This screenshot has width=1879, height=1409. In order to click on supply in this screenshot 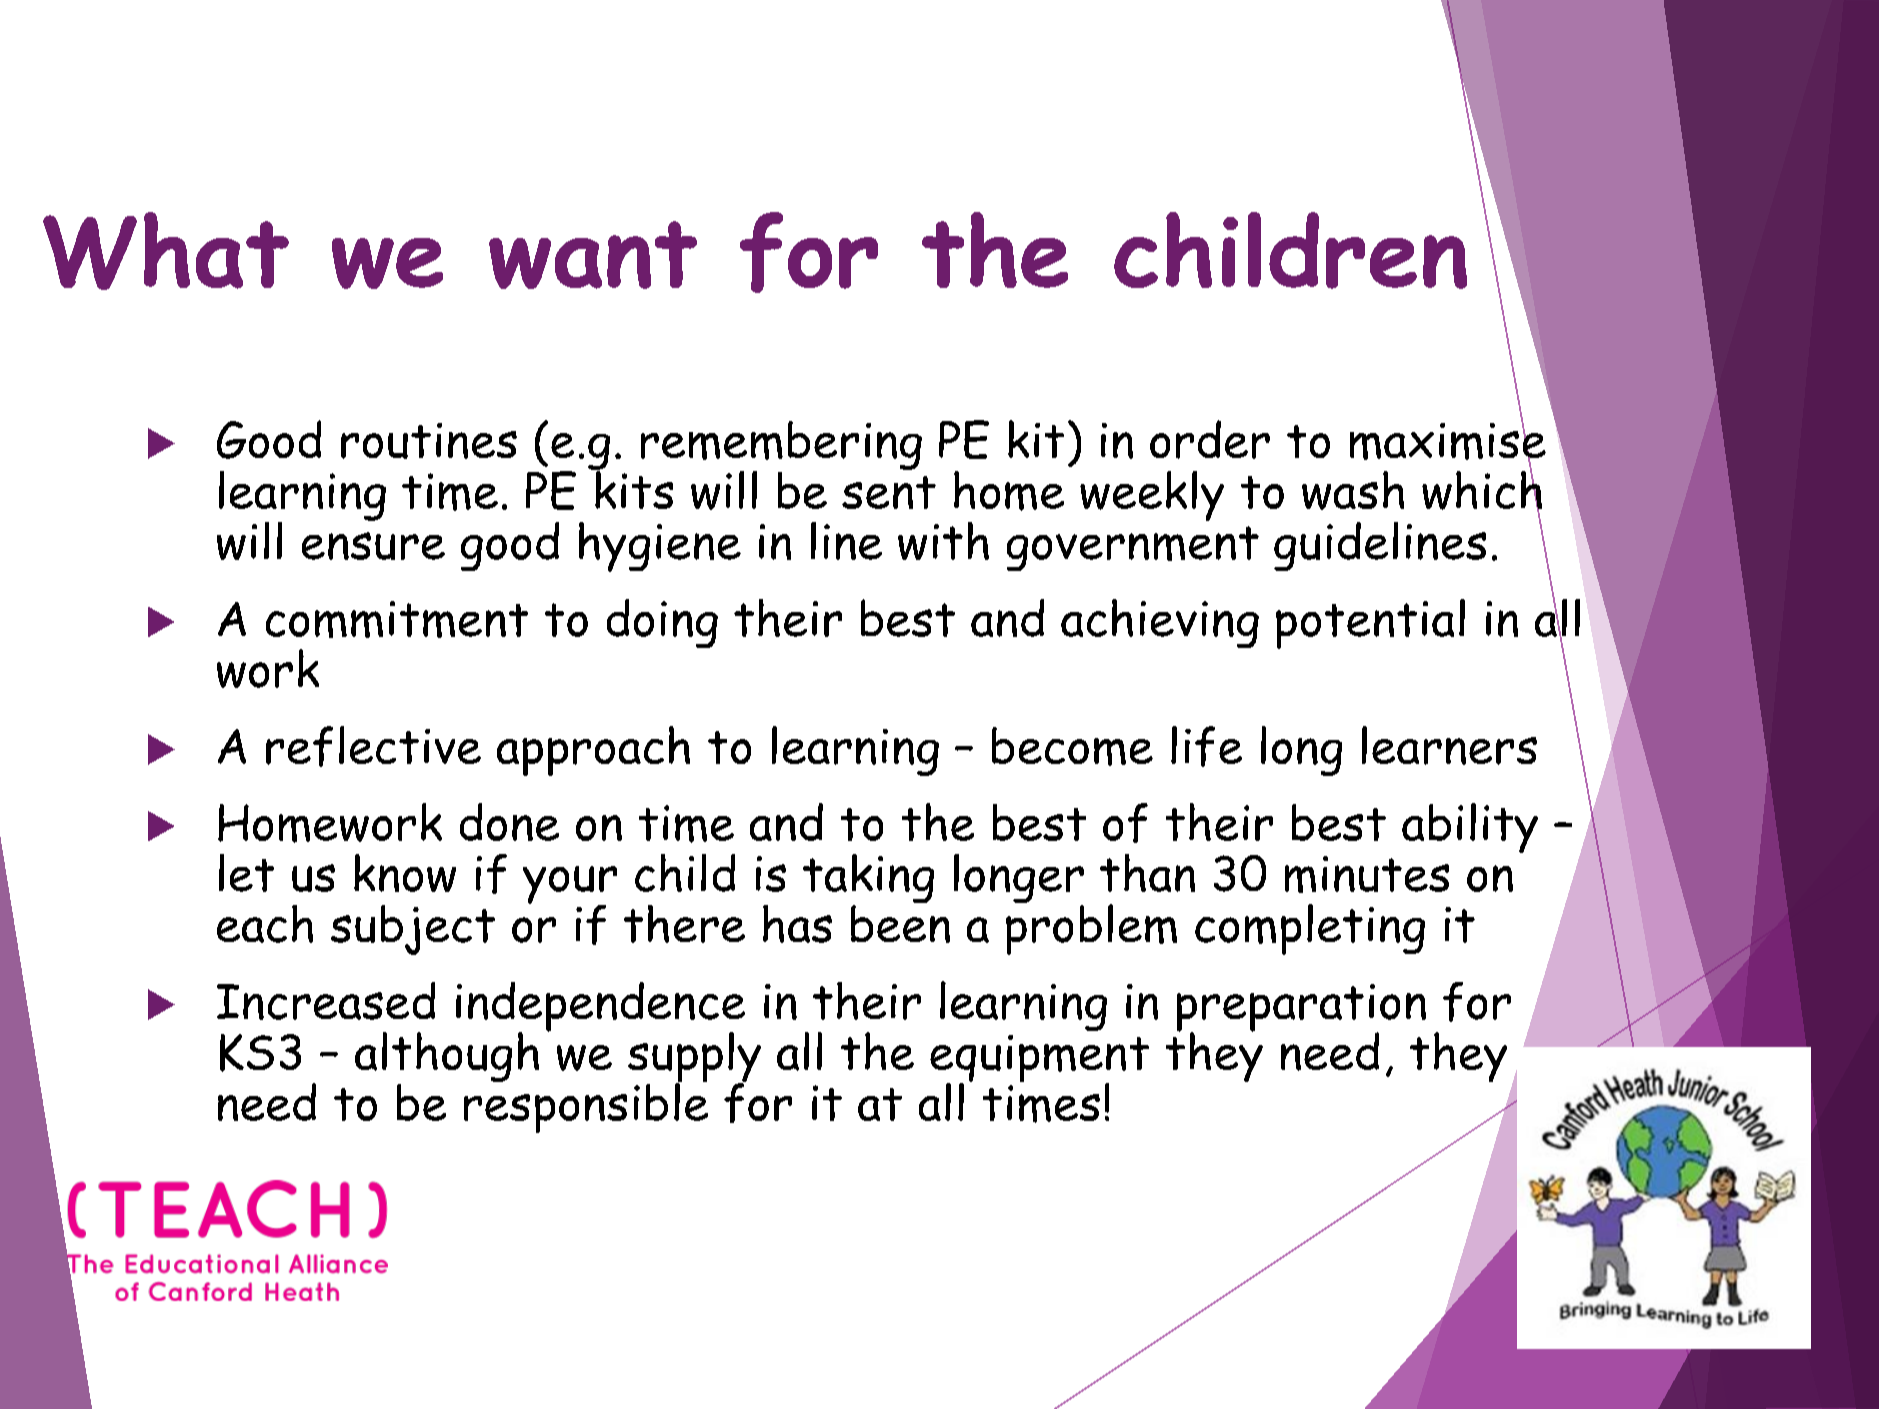, I will do `click(694, 1058)`.
